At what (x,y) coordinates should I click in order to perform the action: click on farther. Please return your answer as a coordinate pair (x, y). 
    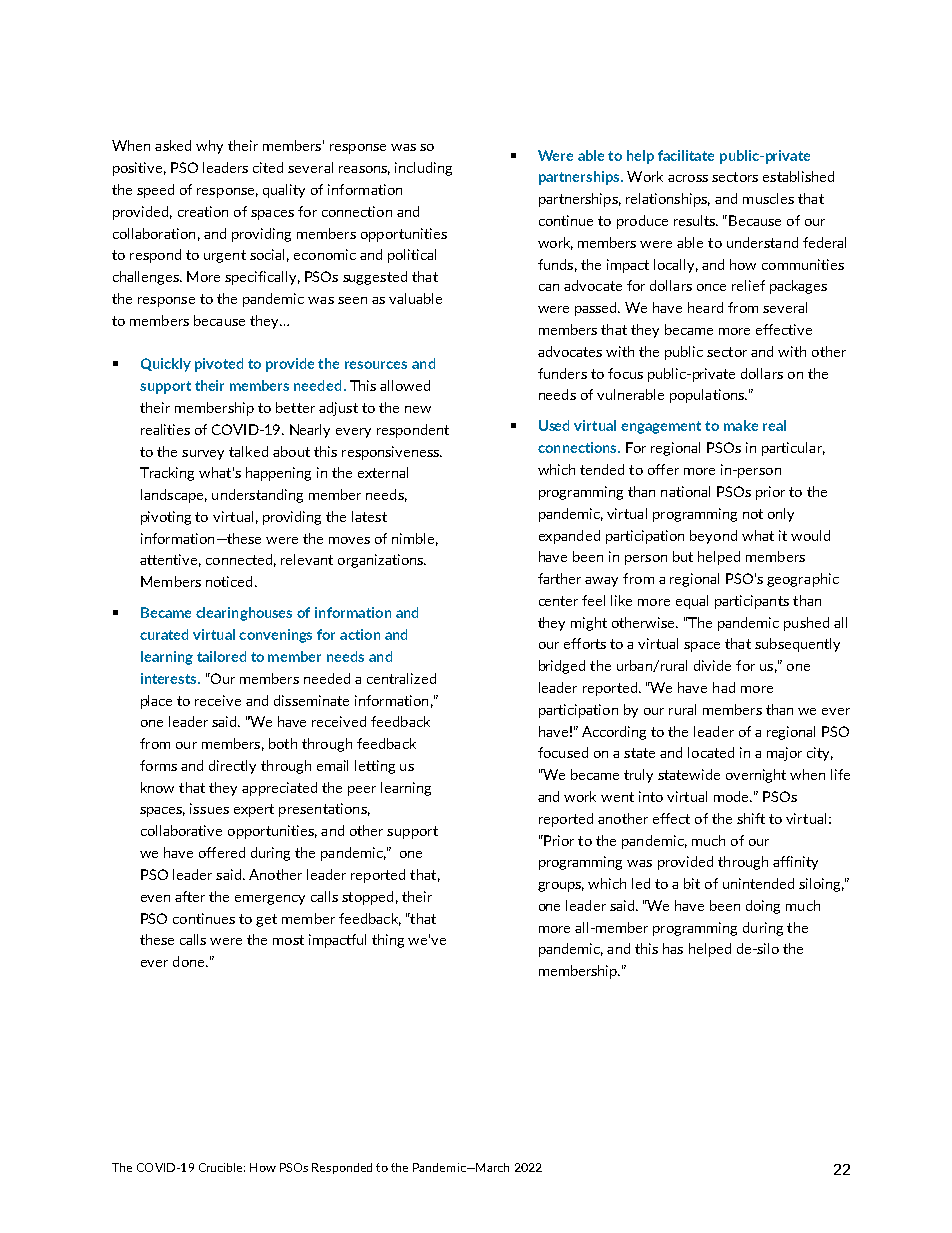
    Looking at the image, I should click on (559, 578).
